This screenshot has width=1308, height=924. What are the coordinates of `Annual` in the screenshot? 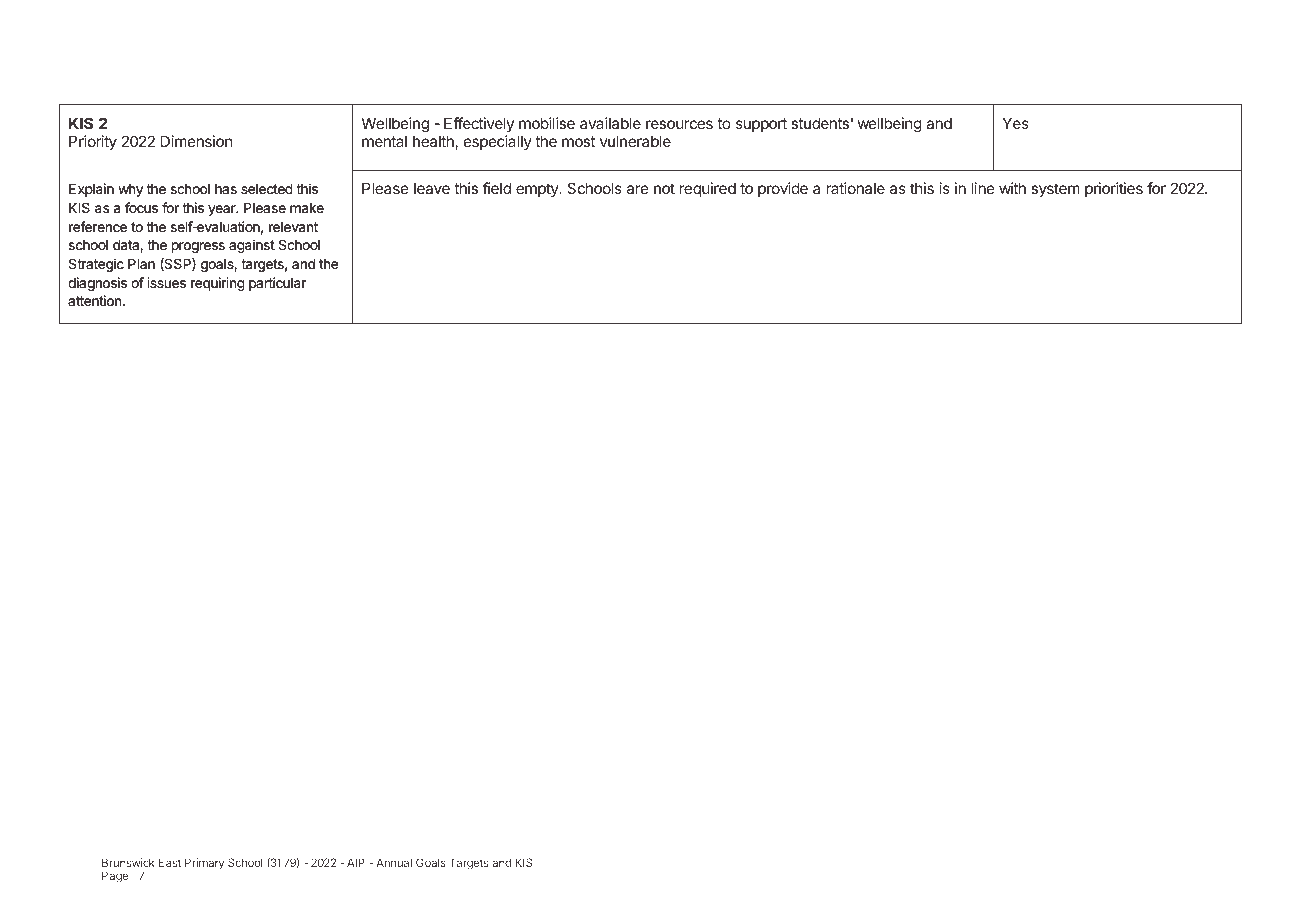 It's located at (394, 862).
